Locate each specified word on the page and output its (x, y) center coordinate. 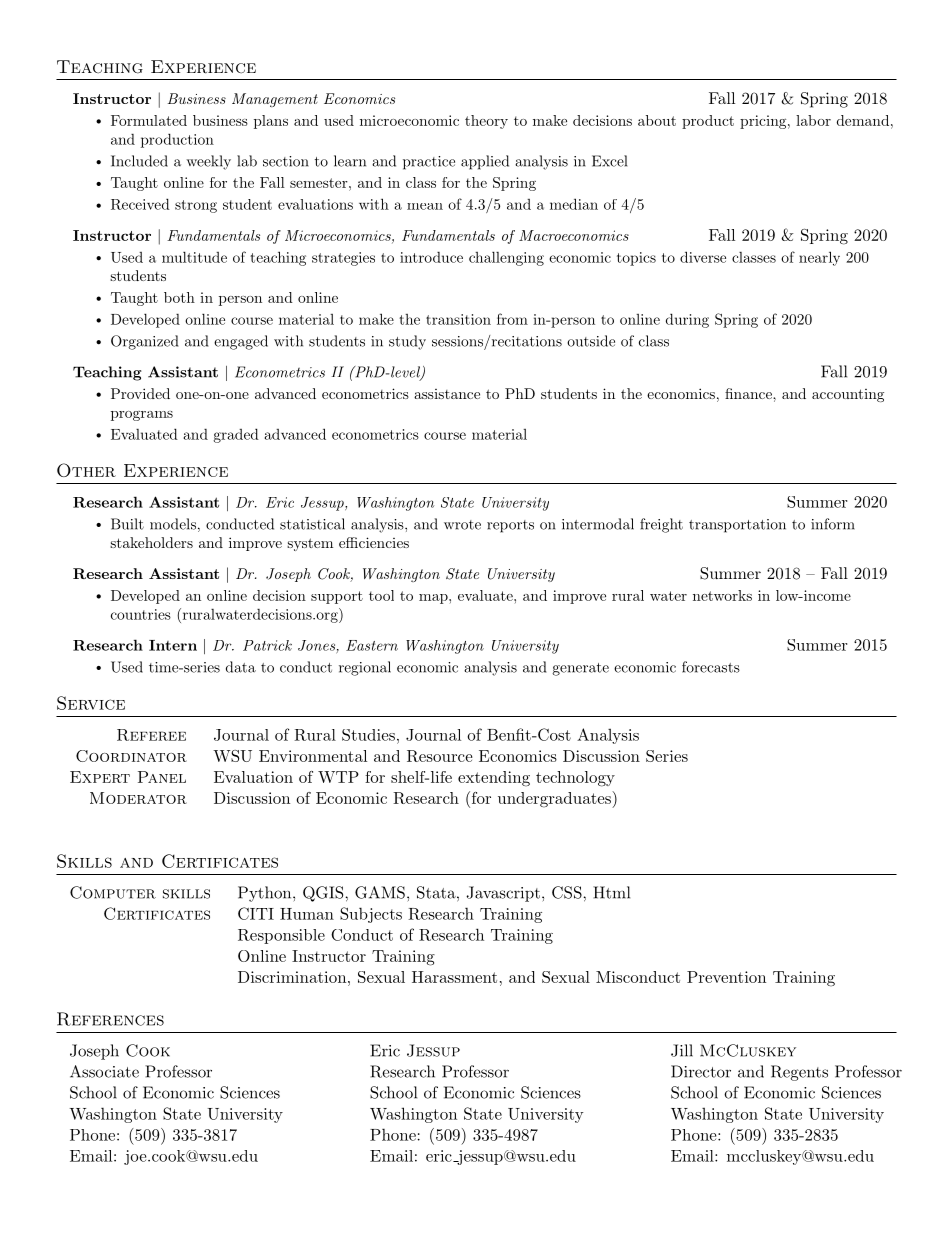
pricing (763, 122)
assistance (447, 394)
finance (749, 393)
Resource (440, 756)
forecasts (711, 667)
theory (486, 122)
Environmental (313, 756)
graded (236, 435)
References (110, 1019)
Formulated (149, 120)
